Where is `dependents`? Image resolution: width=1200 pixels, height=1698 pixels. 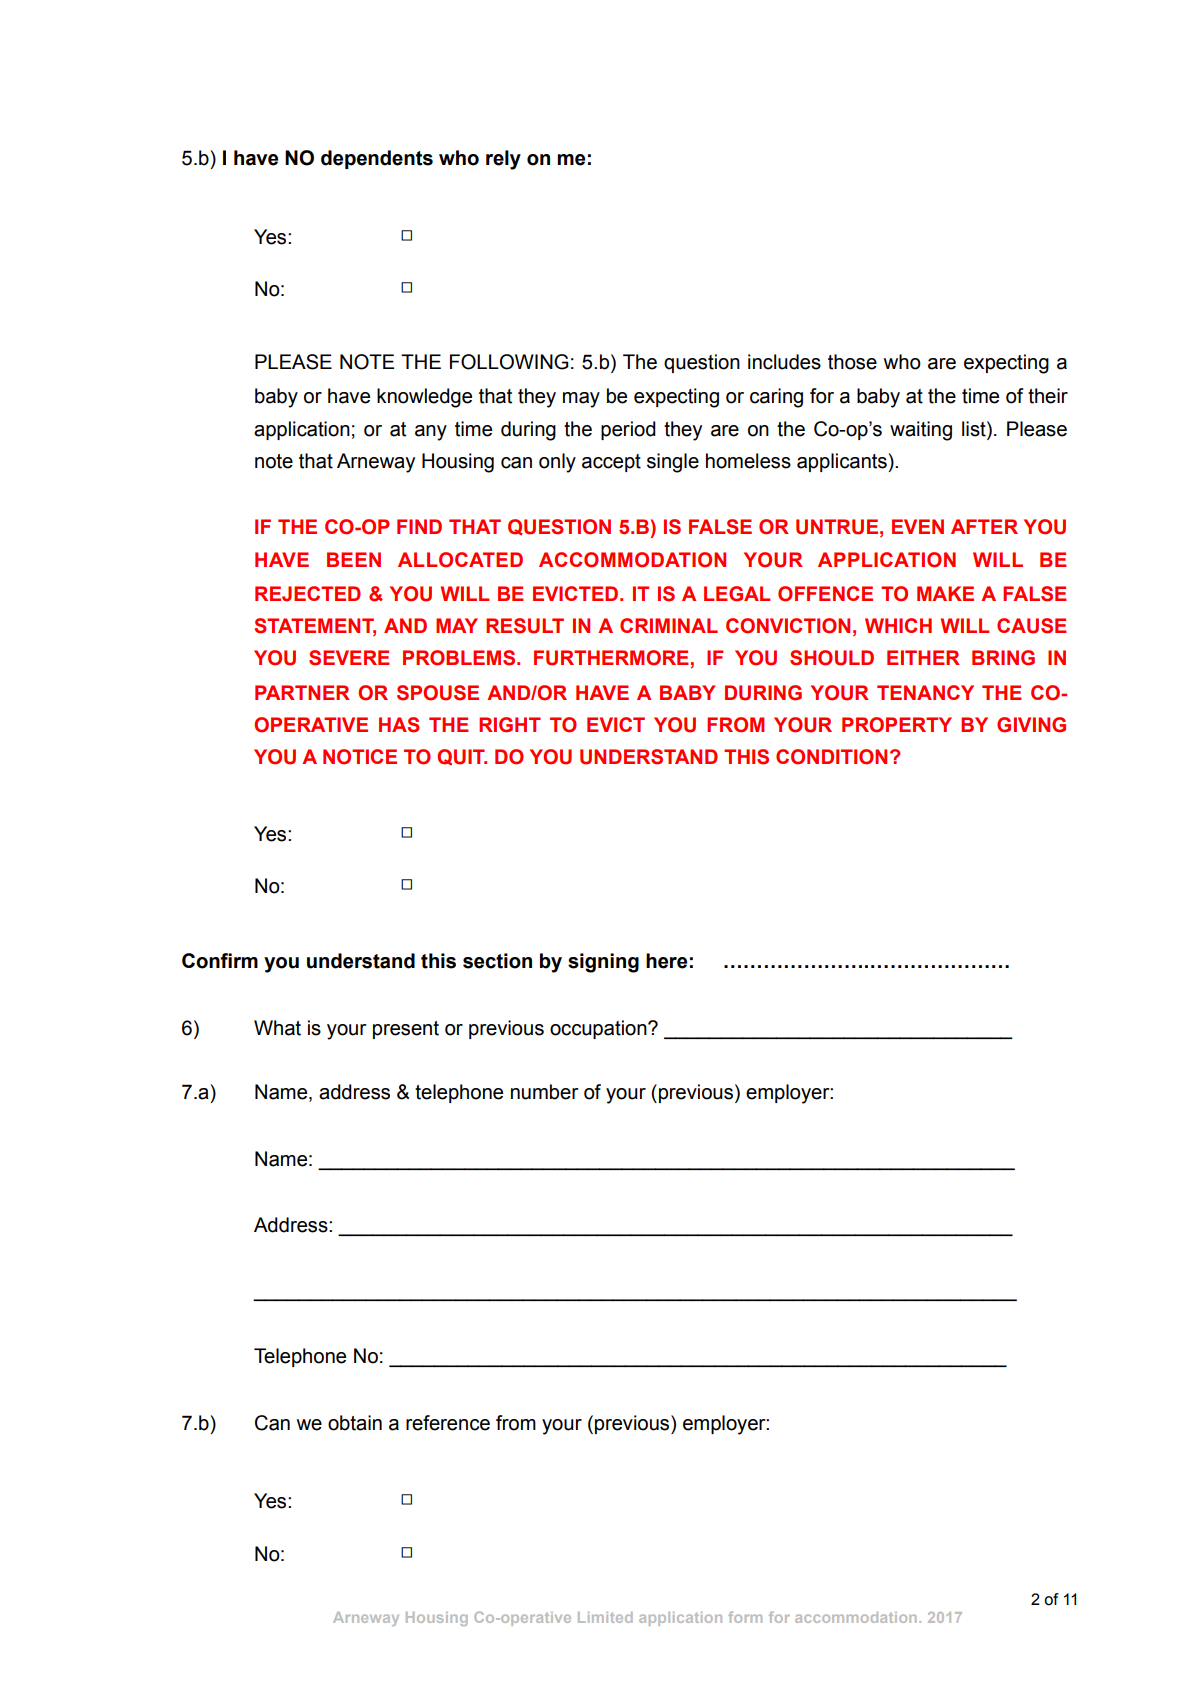
dependents is located at coordinates (377, 159).
